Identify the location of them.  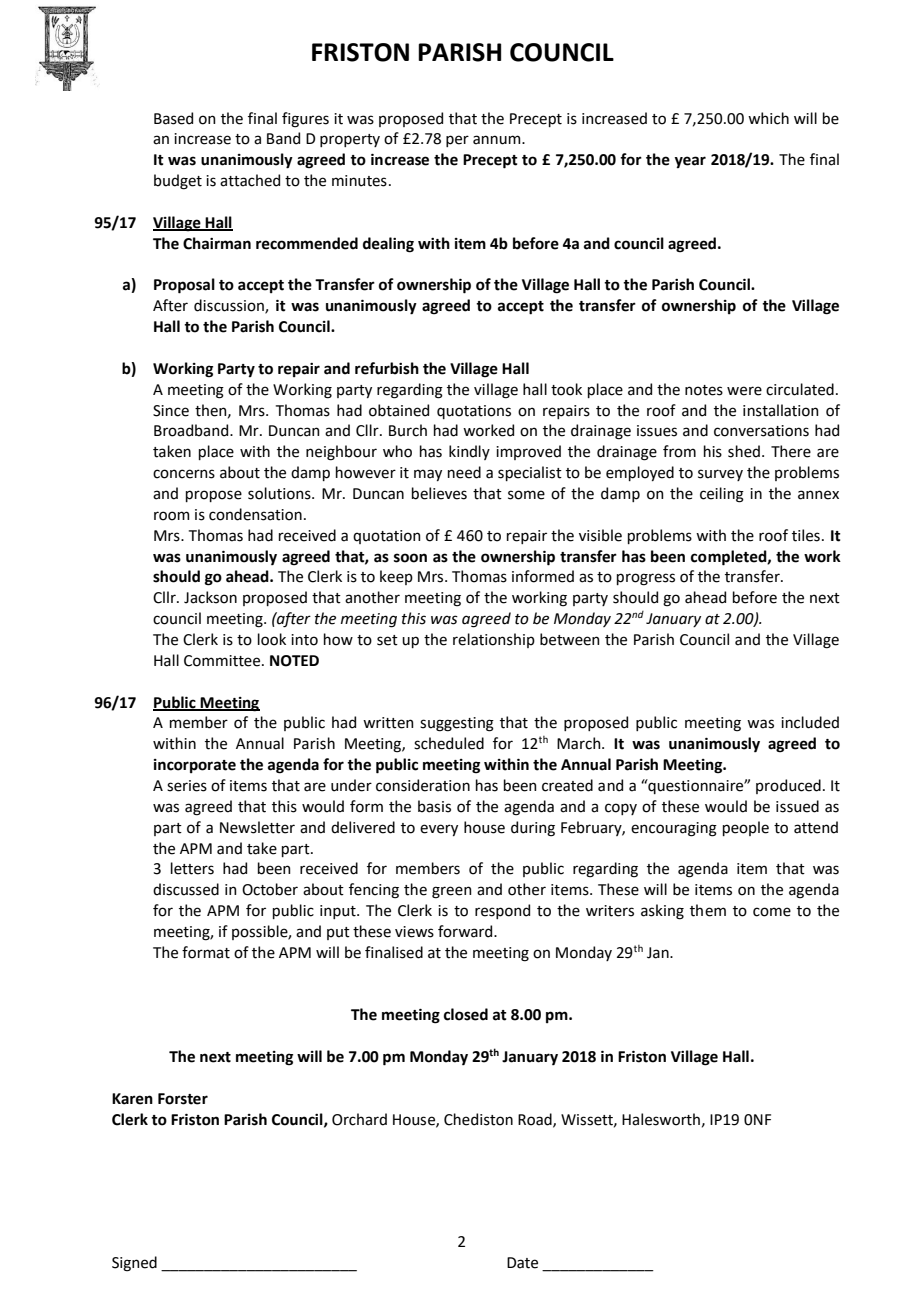
(708, 910).
